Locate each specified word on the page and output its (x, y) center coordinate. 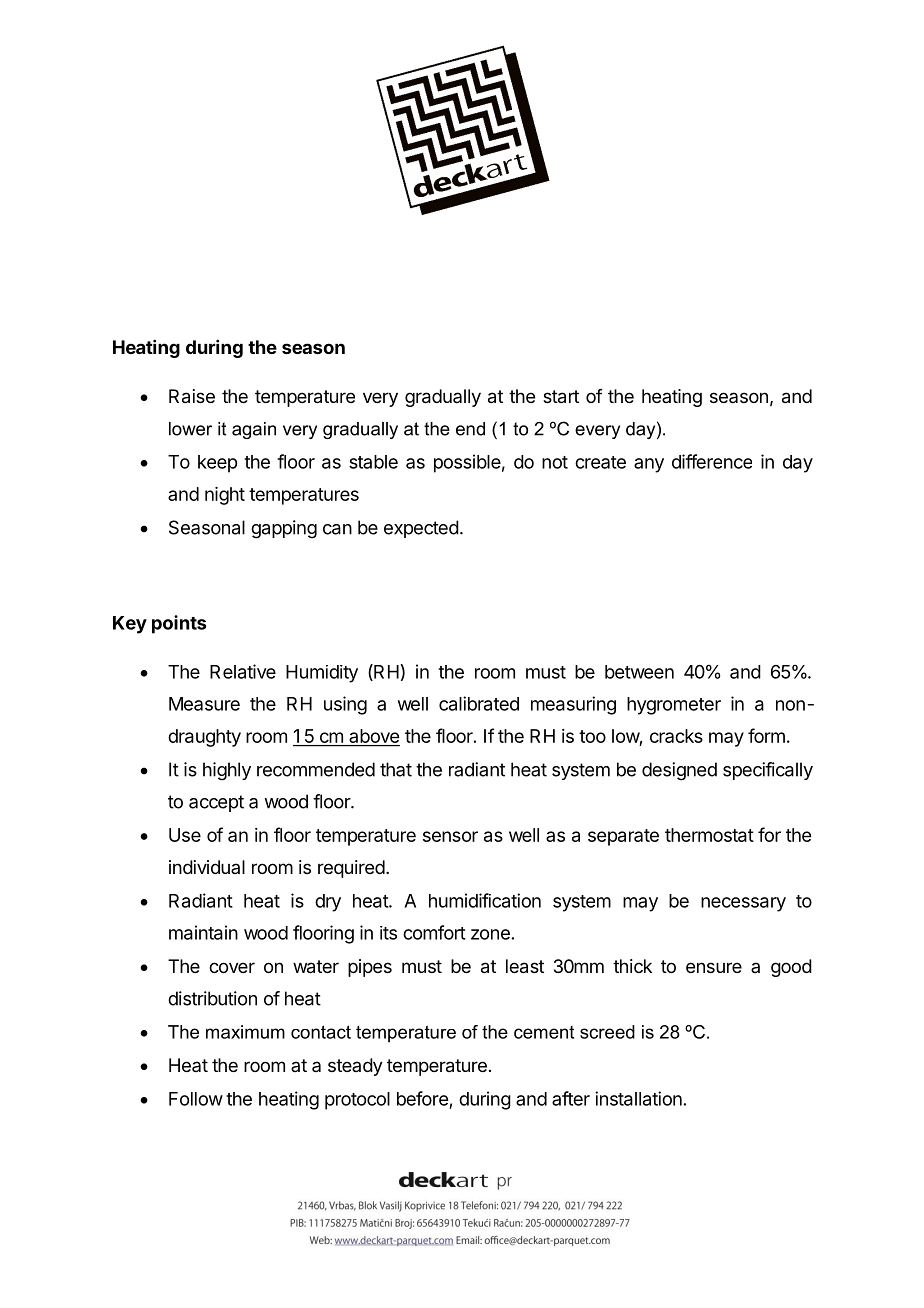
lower (190, 429)
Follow (196, 1099)
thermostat (709, 835)
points (179, 624)
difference (712, 461)
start (561, 397)
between (639, 672)
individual (207, 867)
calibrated (479, 703)
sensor (450, 836)
